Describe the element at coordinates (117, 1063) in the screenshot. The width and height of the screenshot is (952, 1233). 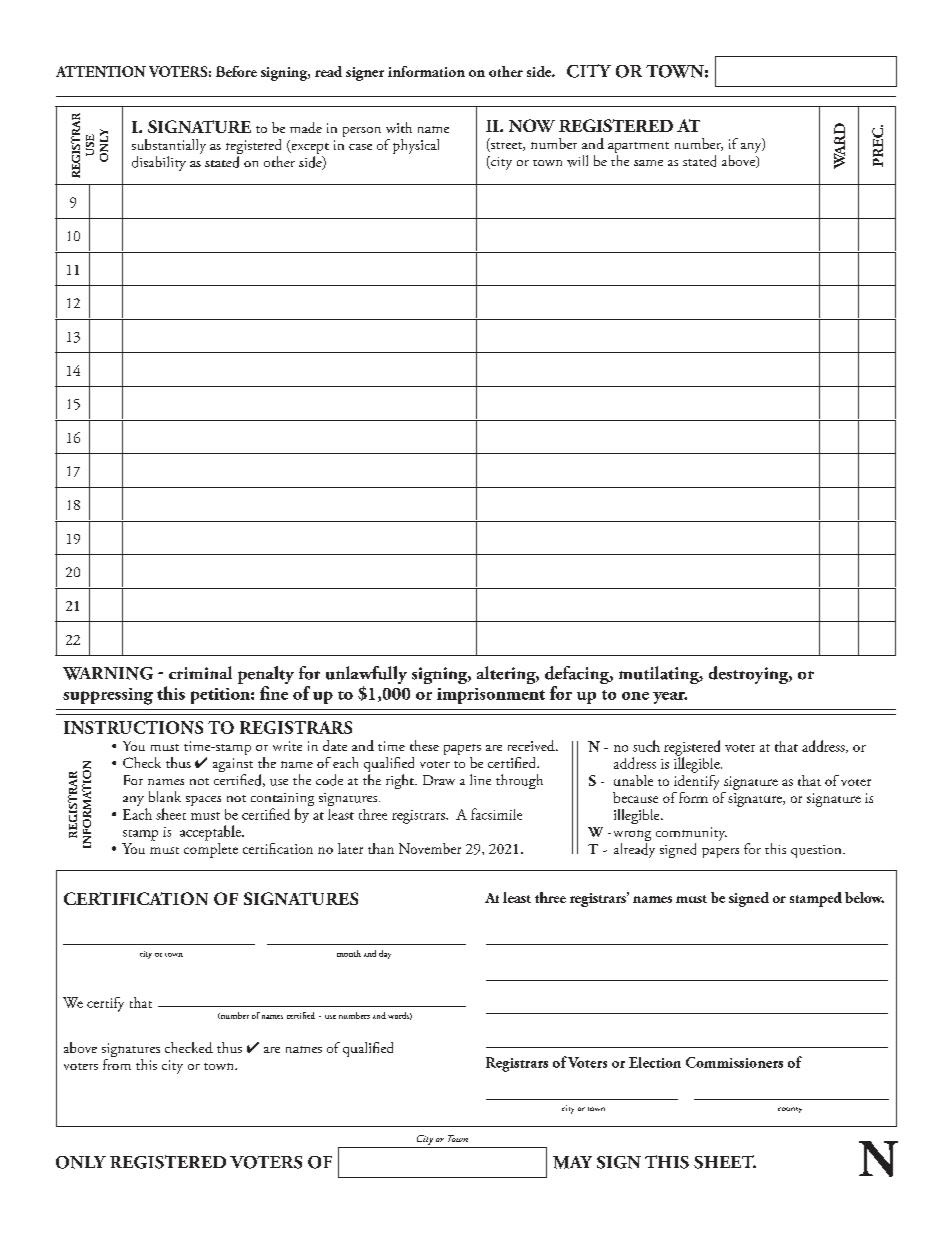
I see `from` at that location.
